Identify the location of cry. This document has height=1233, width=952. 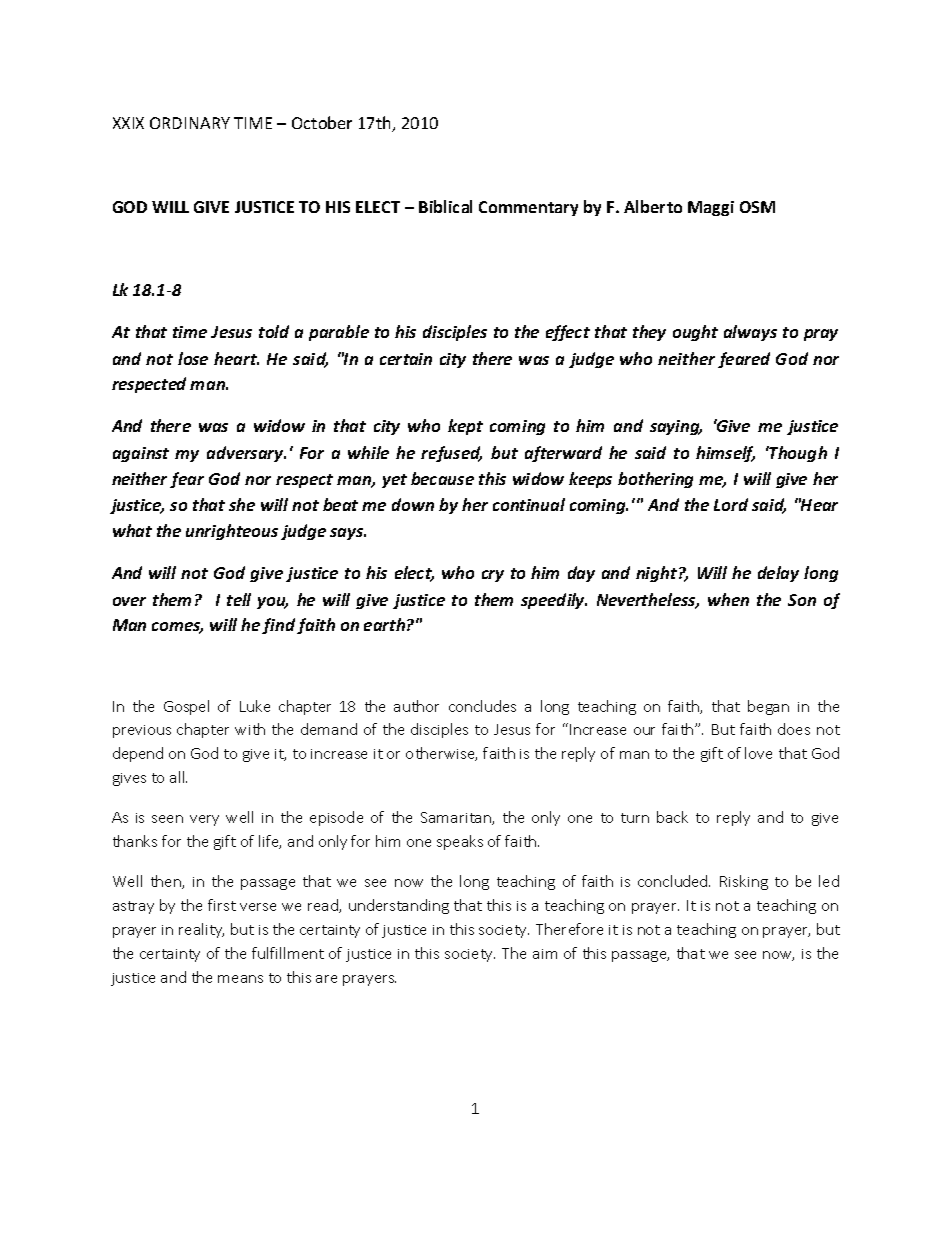
(493, 576).
